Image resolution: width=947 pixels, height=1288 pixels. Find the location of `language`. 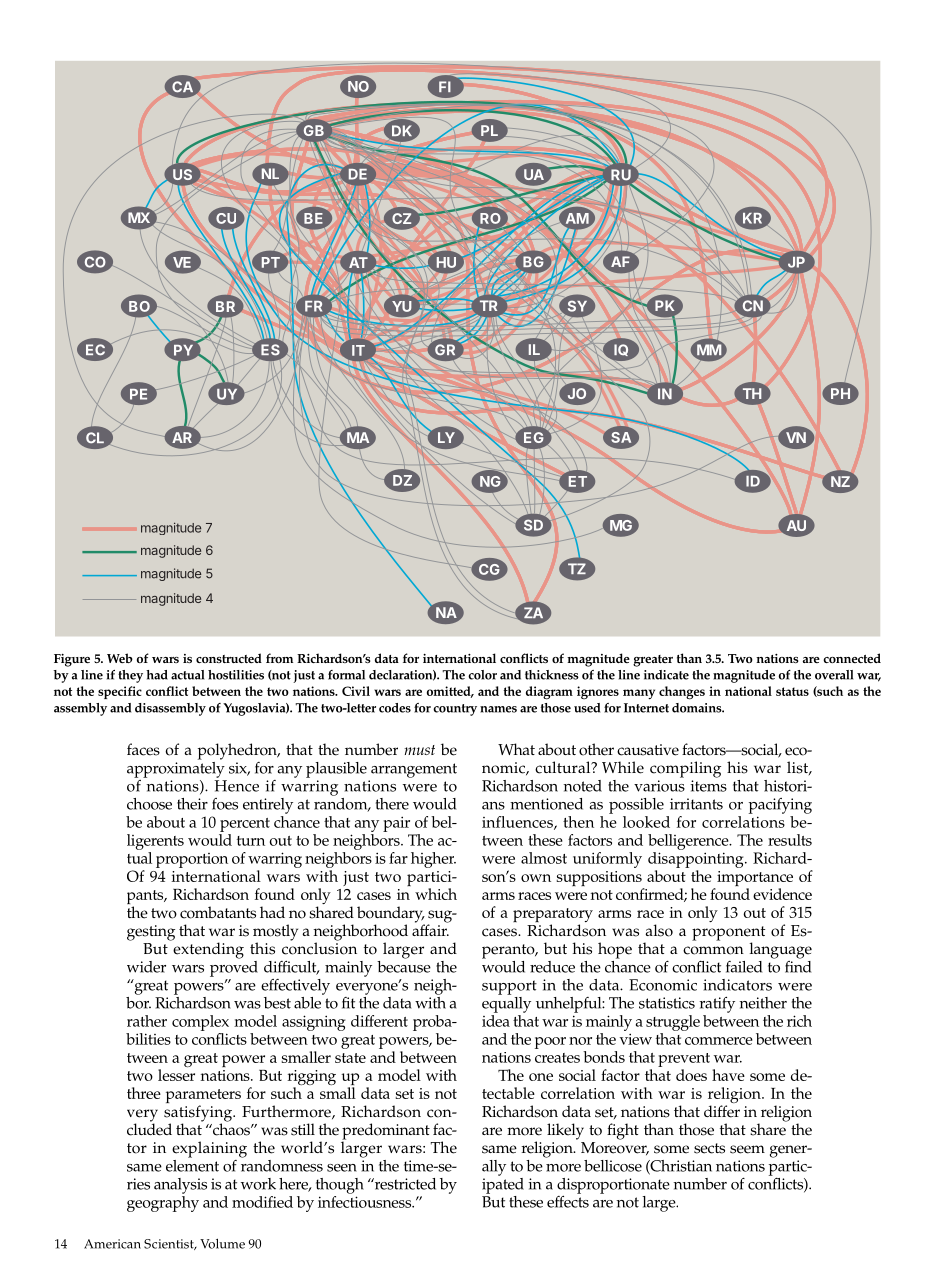

language is located at coordinates (780, 950).
